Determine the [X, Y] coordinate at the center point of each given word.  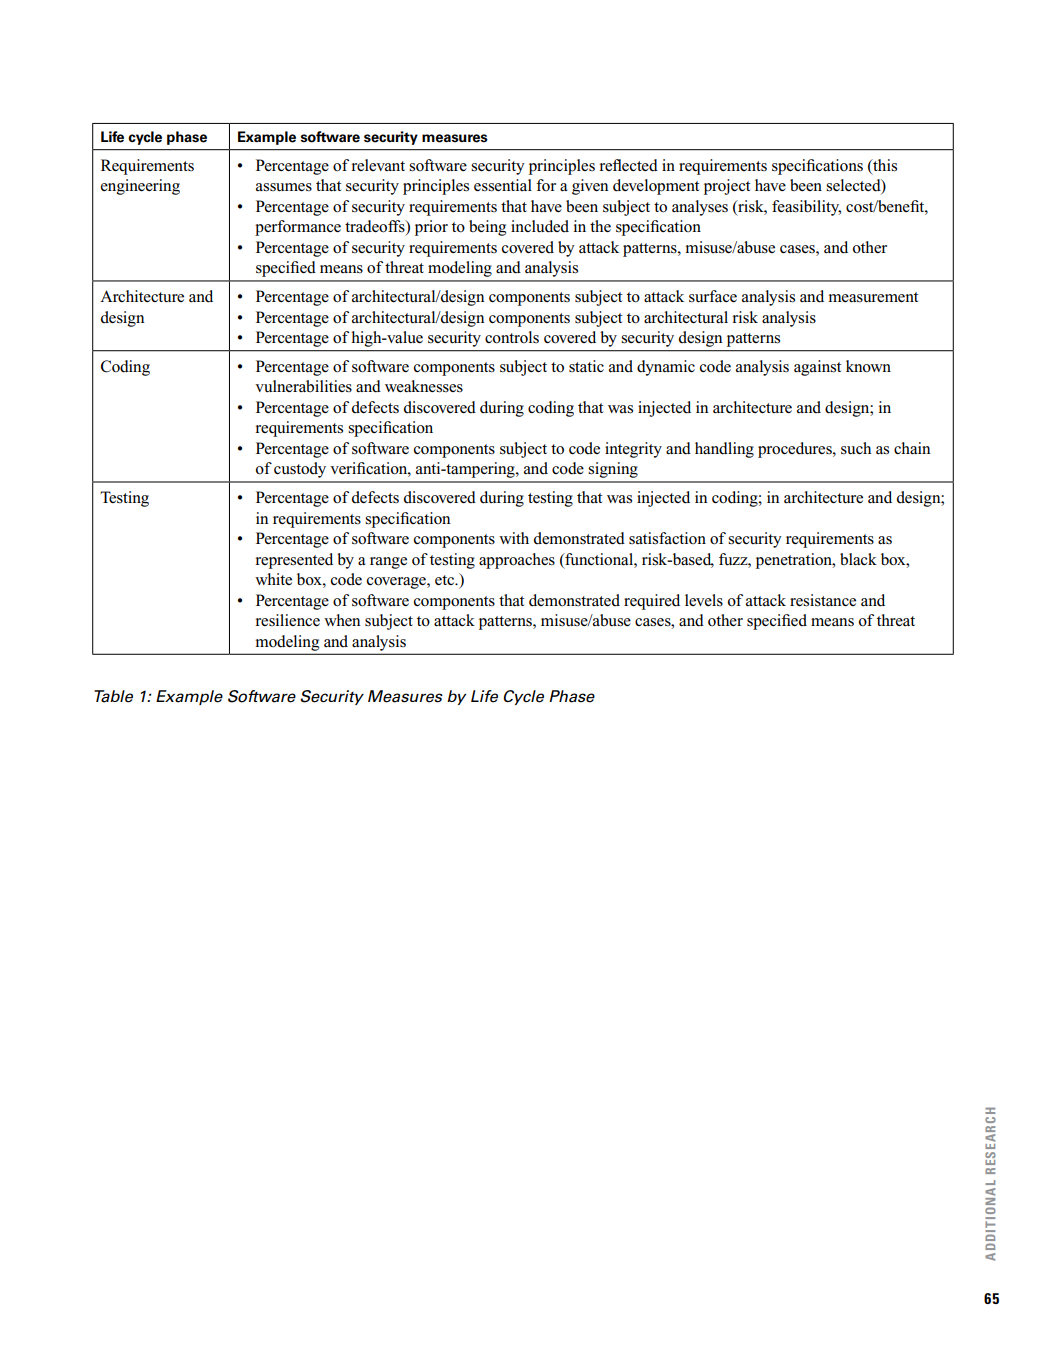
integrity [633, 450]
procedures [796, 450]
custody [300, 470]
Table [113, 696]
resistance [823, 600]
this [884, 165]
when [342, 620]
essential [503, 185]
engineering [140, 187]
